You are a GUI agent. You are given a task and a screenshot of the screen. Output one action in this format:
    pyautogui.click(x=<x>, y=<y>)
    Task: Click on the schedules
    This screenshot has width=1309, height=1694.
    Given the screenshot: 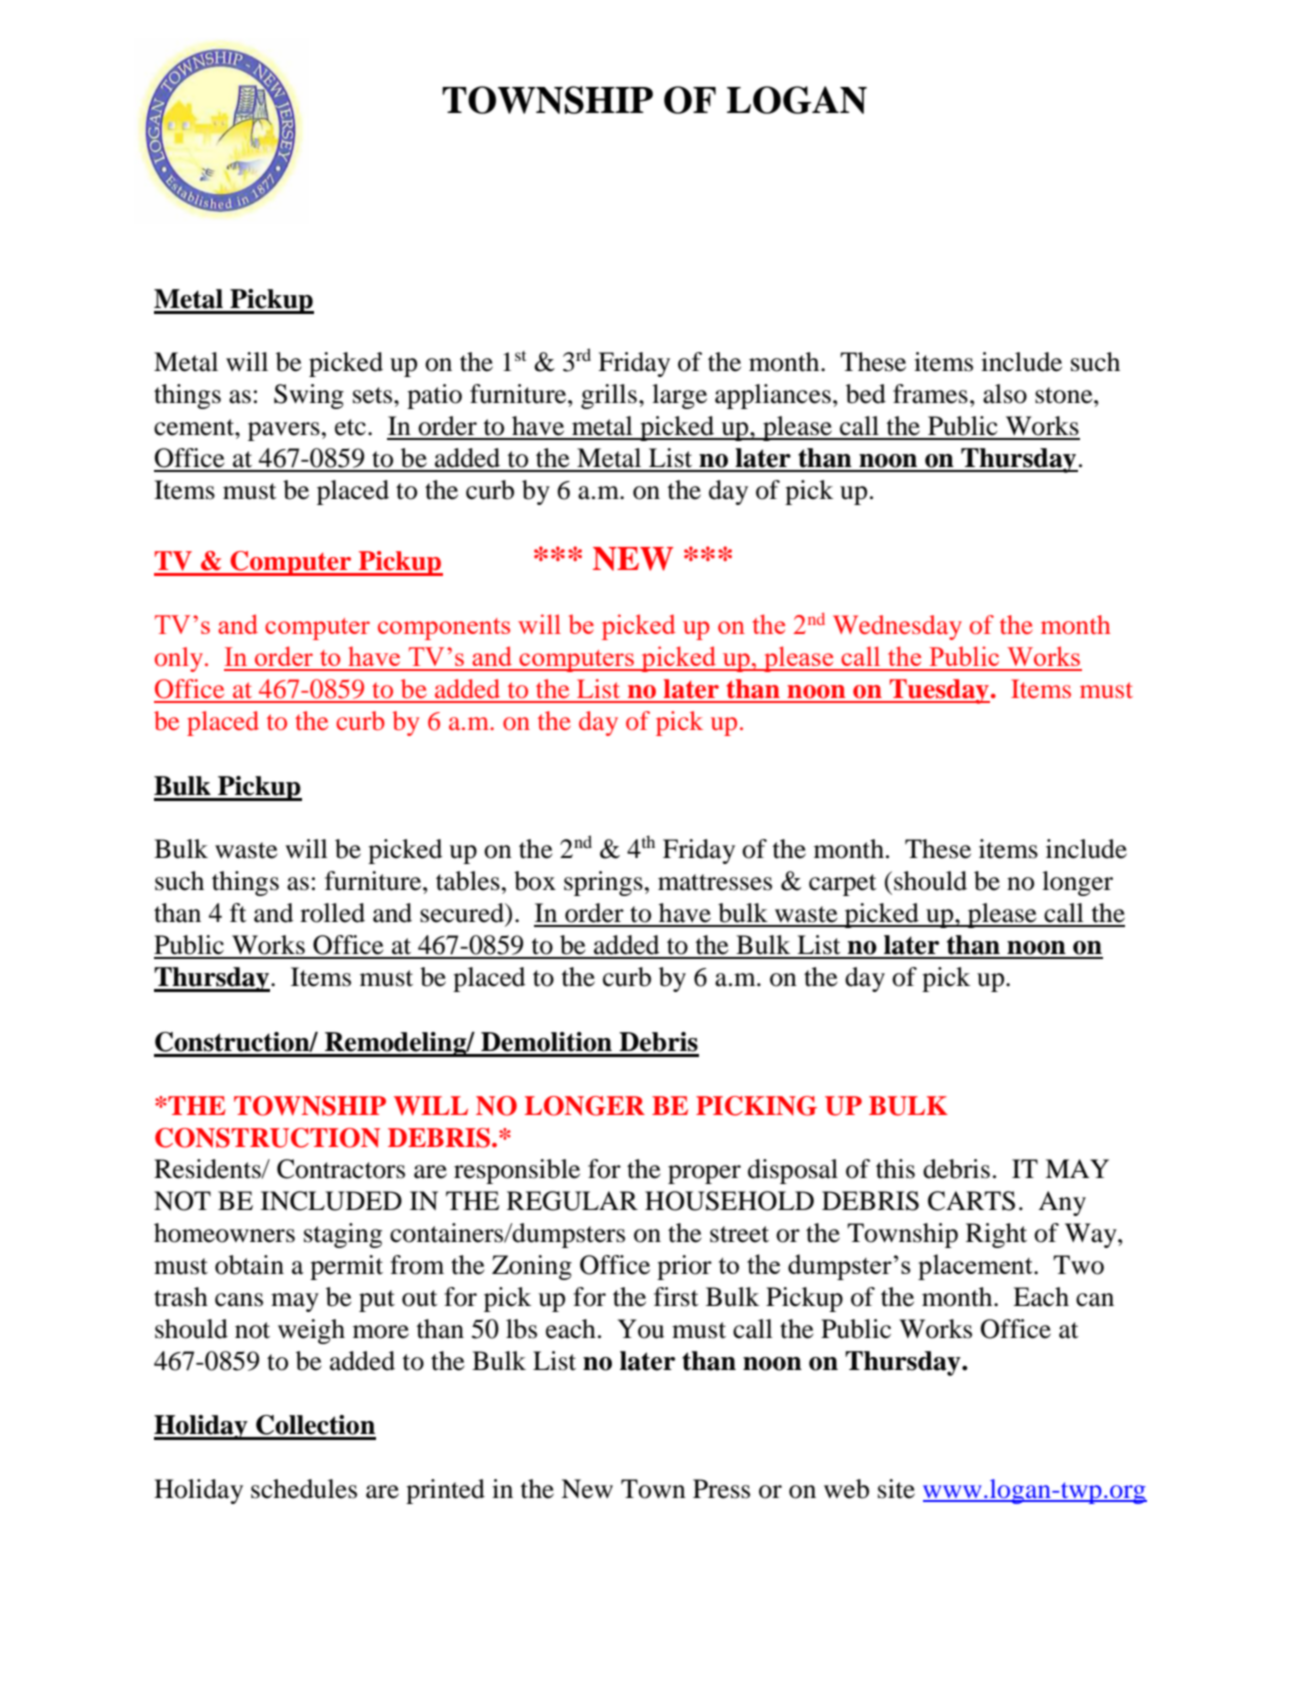 What is the action you would take?
    pyautogui.click(x=304, y=1489)
